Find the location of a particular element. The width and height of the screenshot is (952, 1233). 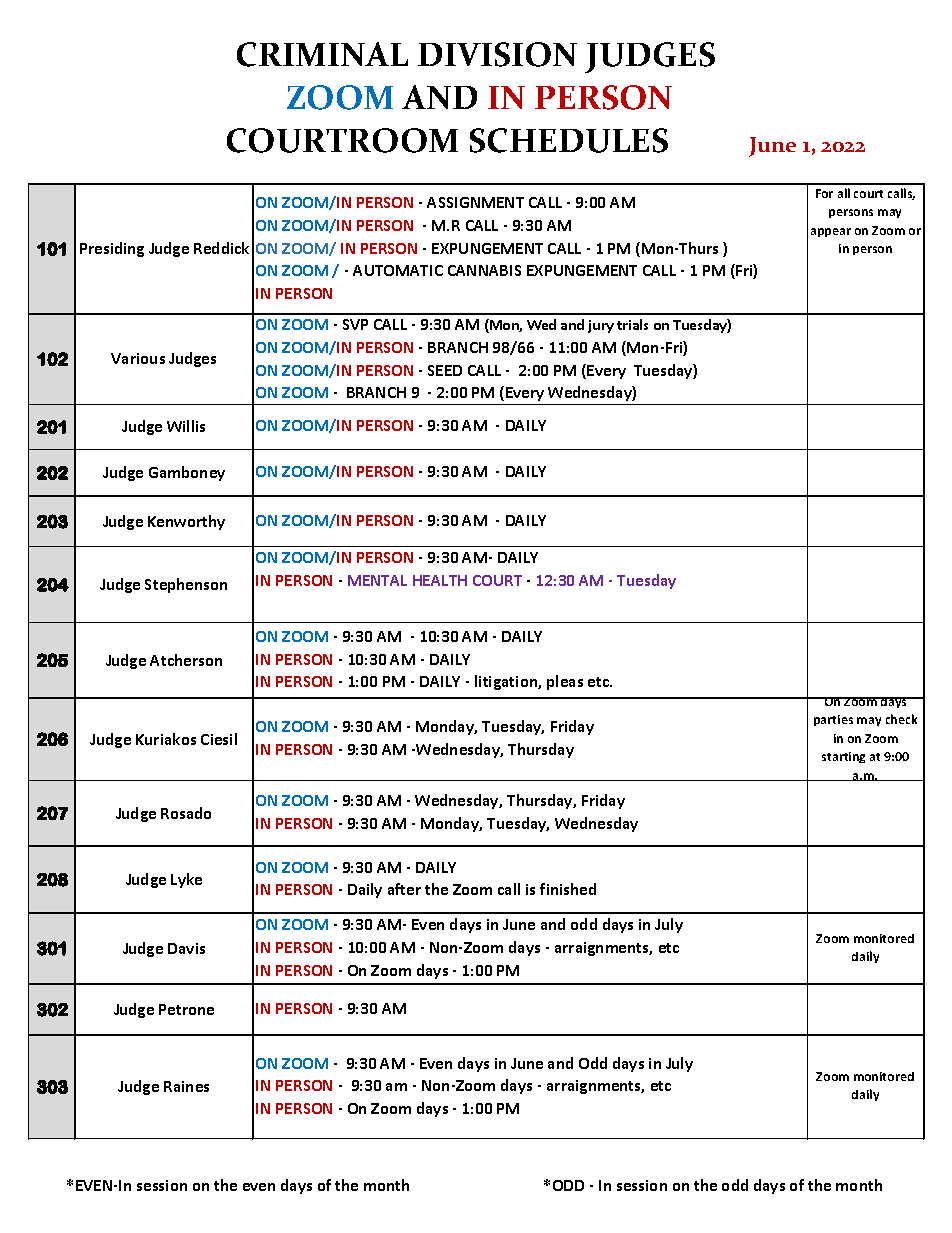

parties is located at coordinates (833, 720).
